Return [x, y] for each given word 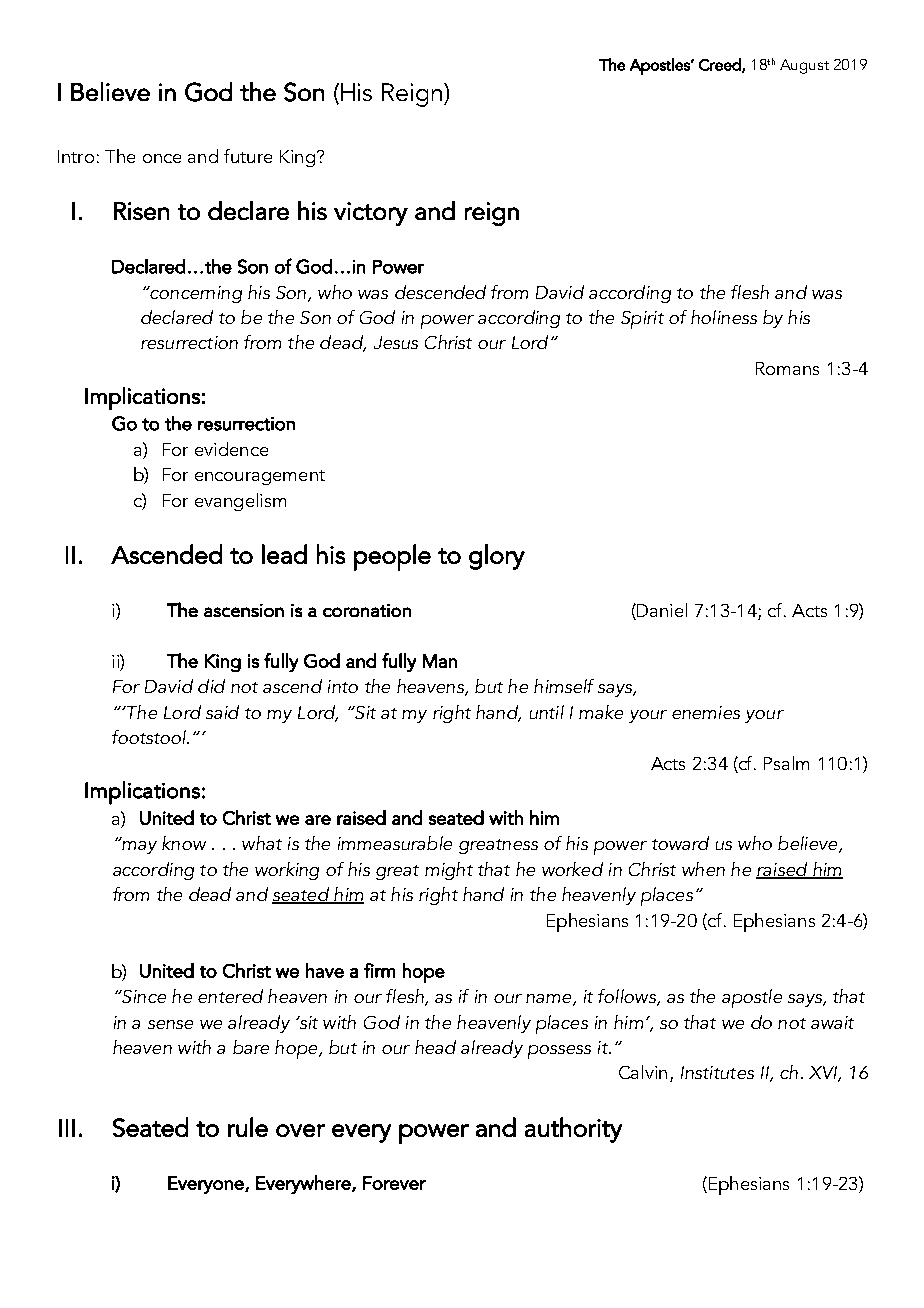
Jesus [396, 342]
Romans [787, 368]
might [449, 871]
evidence [231, 449]
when [703, 869]
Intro [76, 156]
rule [248, 1127]
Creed [721, 65]
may [138, 846]
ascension [244, 610]
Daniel [661, 611]
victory [371, 214]
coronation [367, 610]
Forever [394, 1183]
